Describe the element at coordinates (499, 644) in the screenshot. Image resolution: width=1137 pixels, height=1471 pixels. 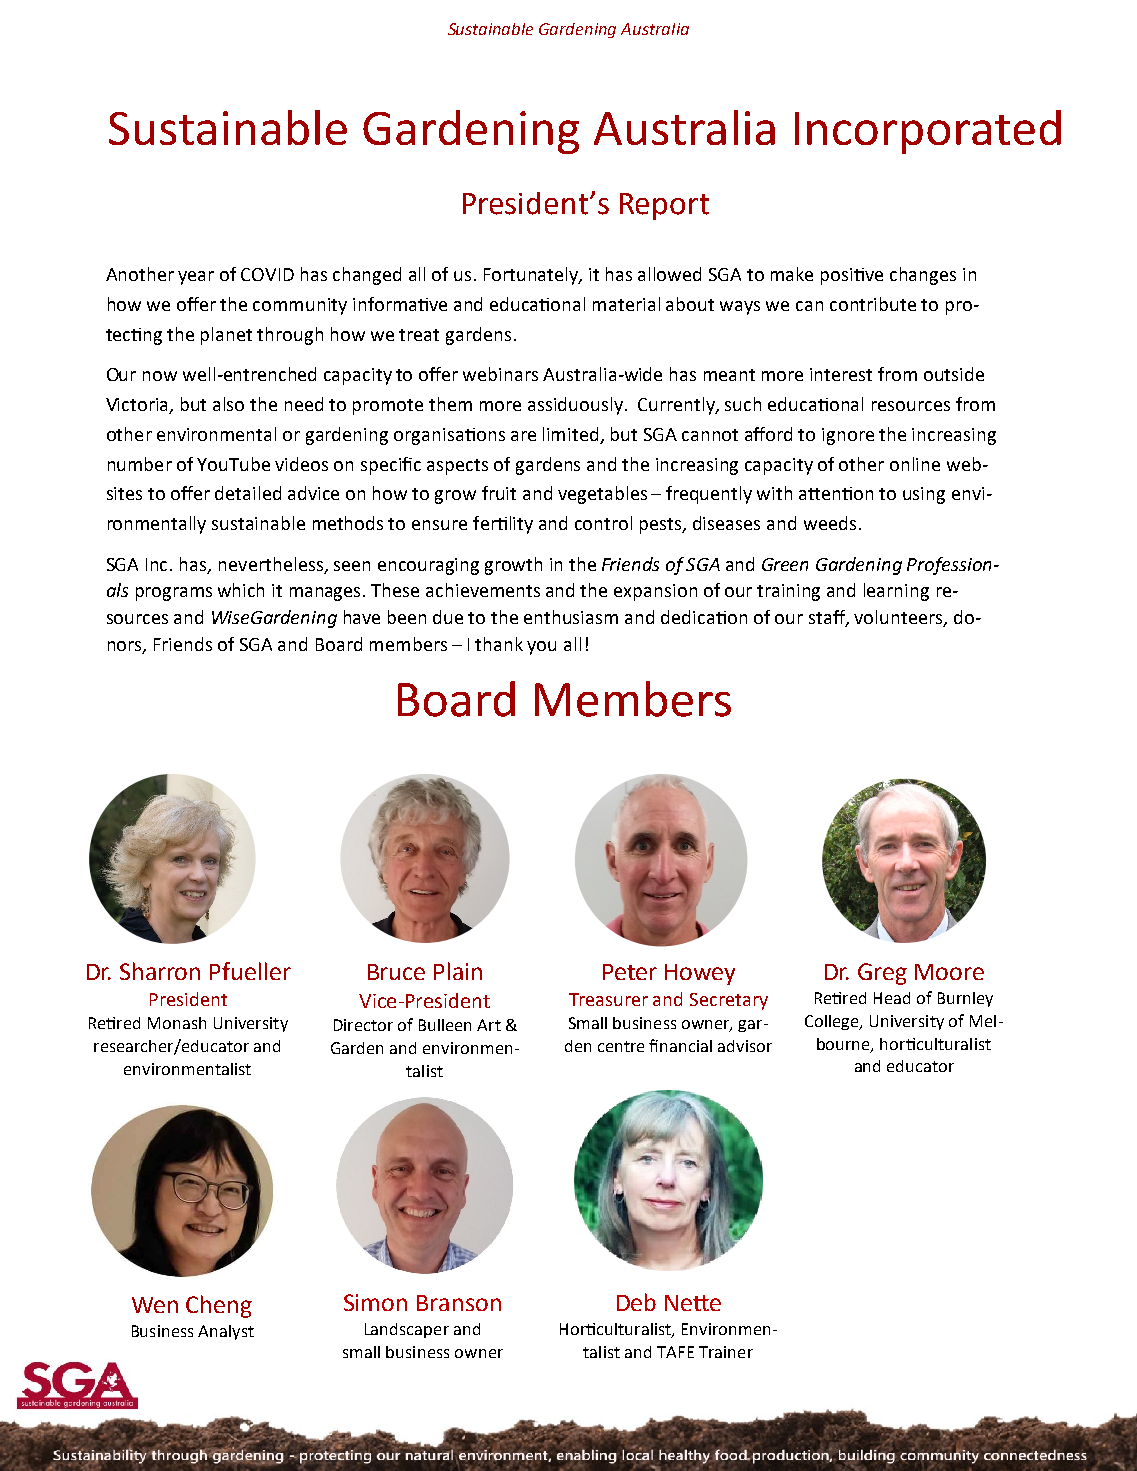
I see `thank` at that location.
